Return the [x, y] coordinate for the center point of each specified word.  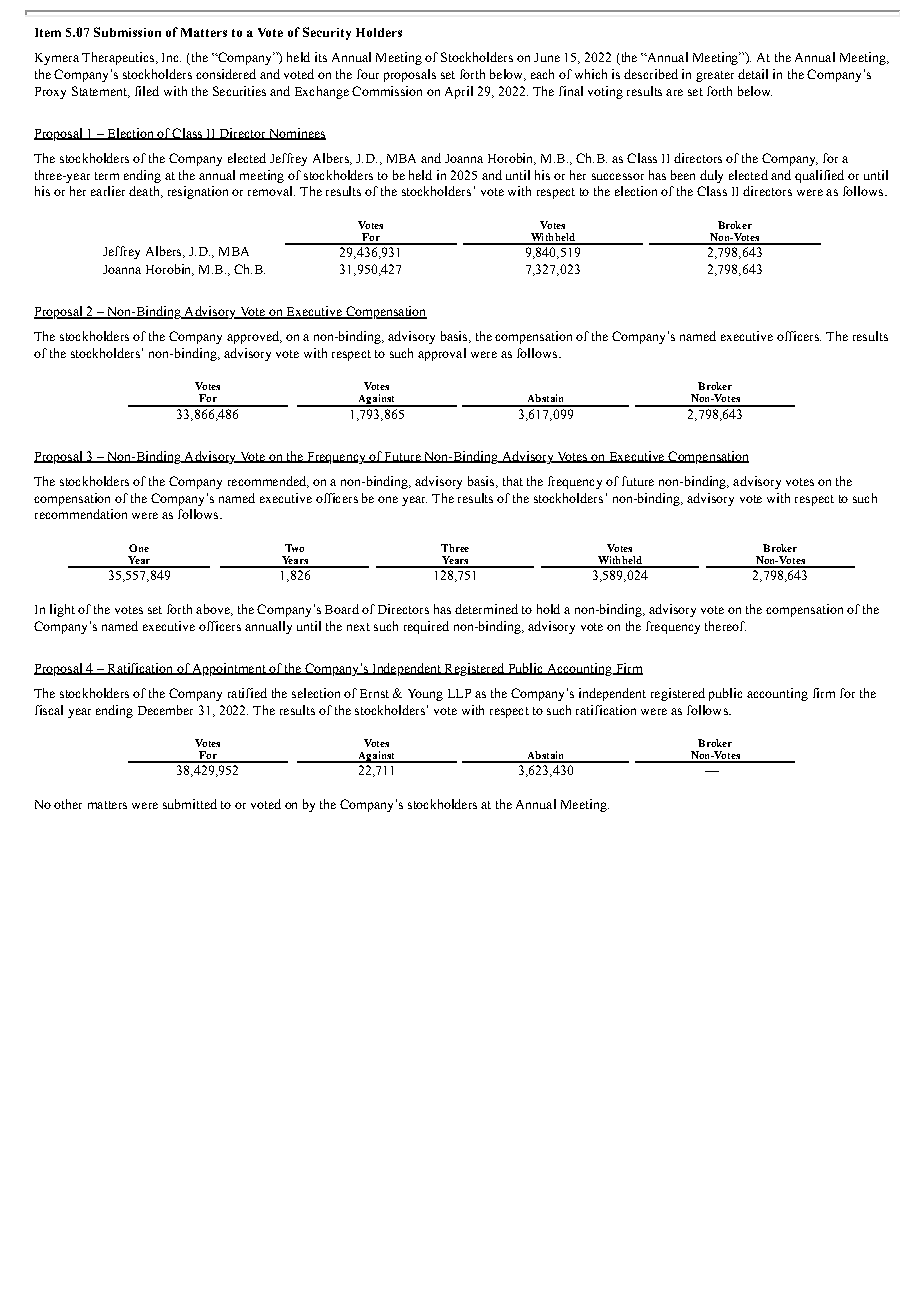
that [513, 481]
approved [254, 337]
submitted [190, 804]
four [368, 74]
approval [442, 354]
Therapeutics [118, 58]
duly [711, 176]
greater [715, 76]
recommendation [81, 514]
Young [425, 695]
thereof [725, 626]
